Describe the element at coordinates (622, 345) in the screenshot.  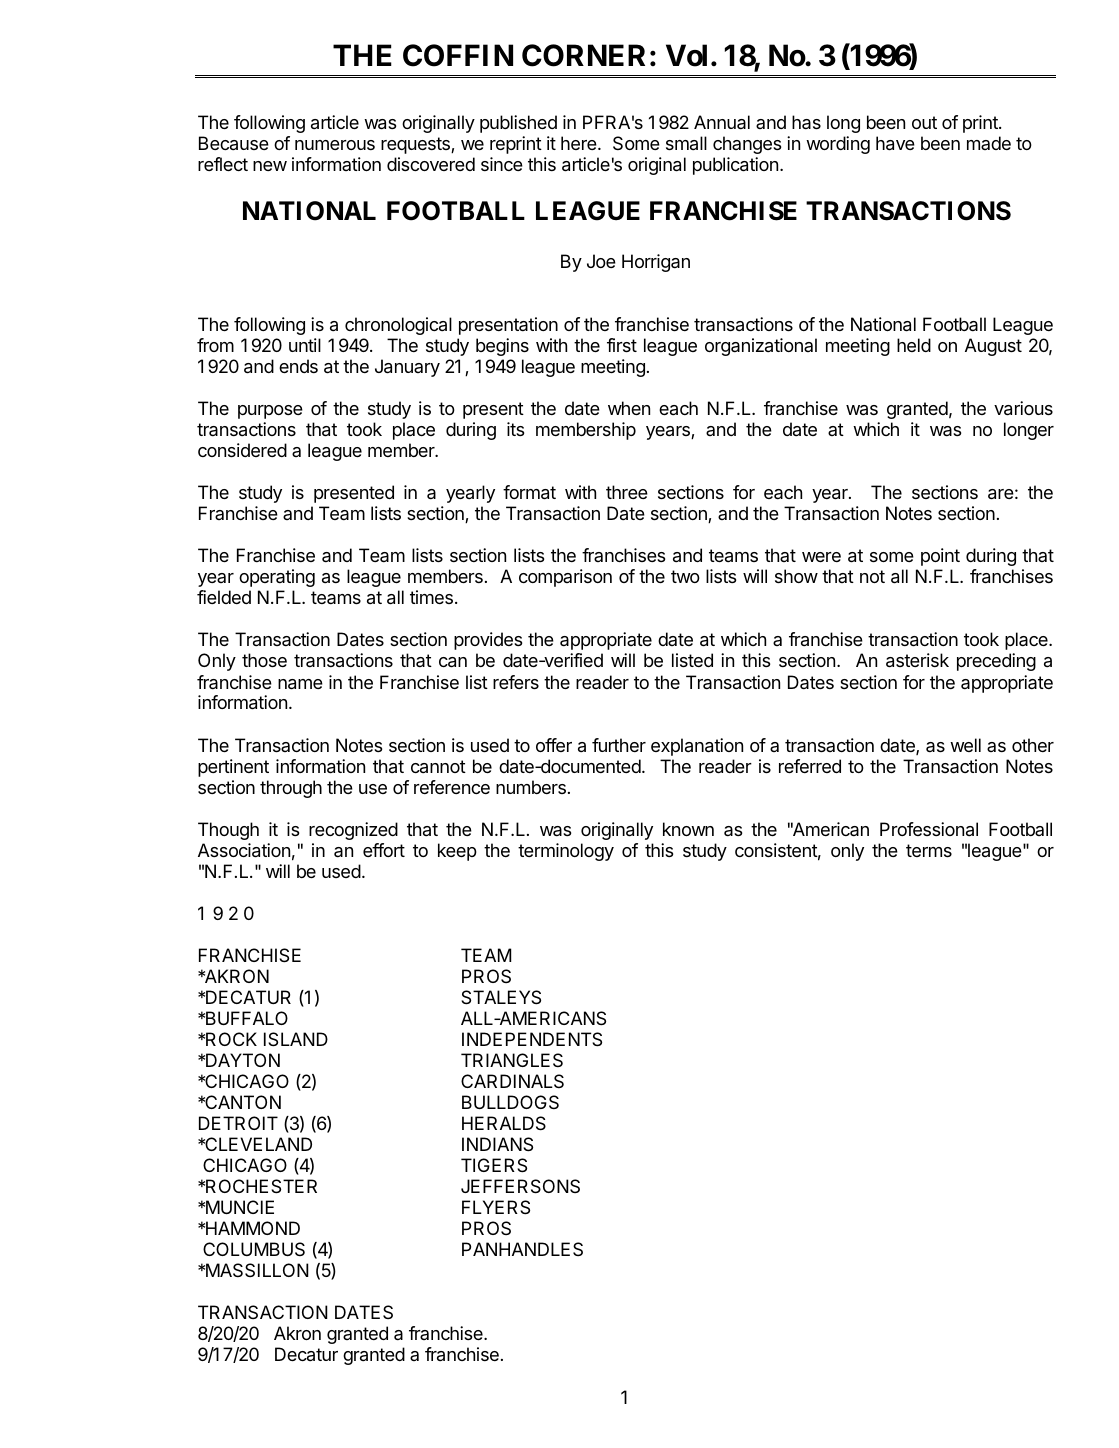
I see `first` at that location.
